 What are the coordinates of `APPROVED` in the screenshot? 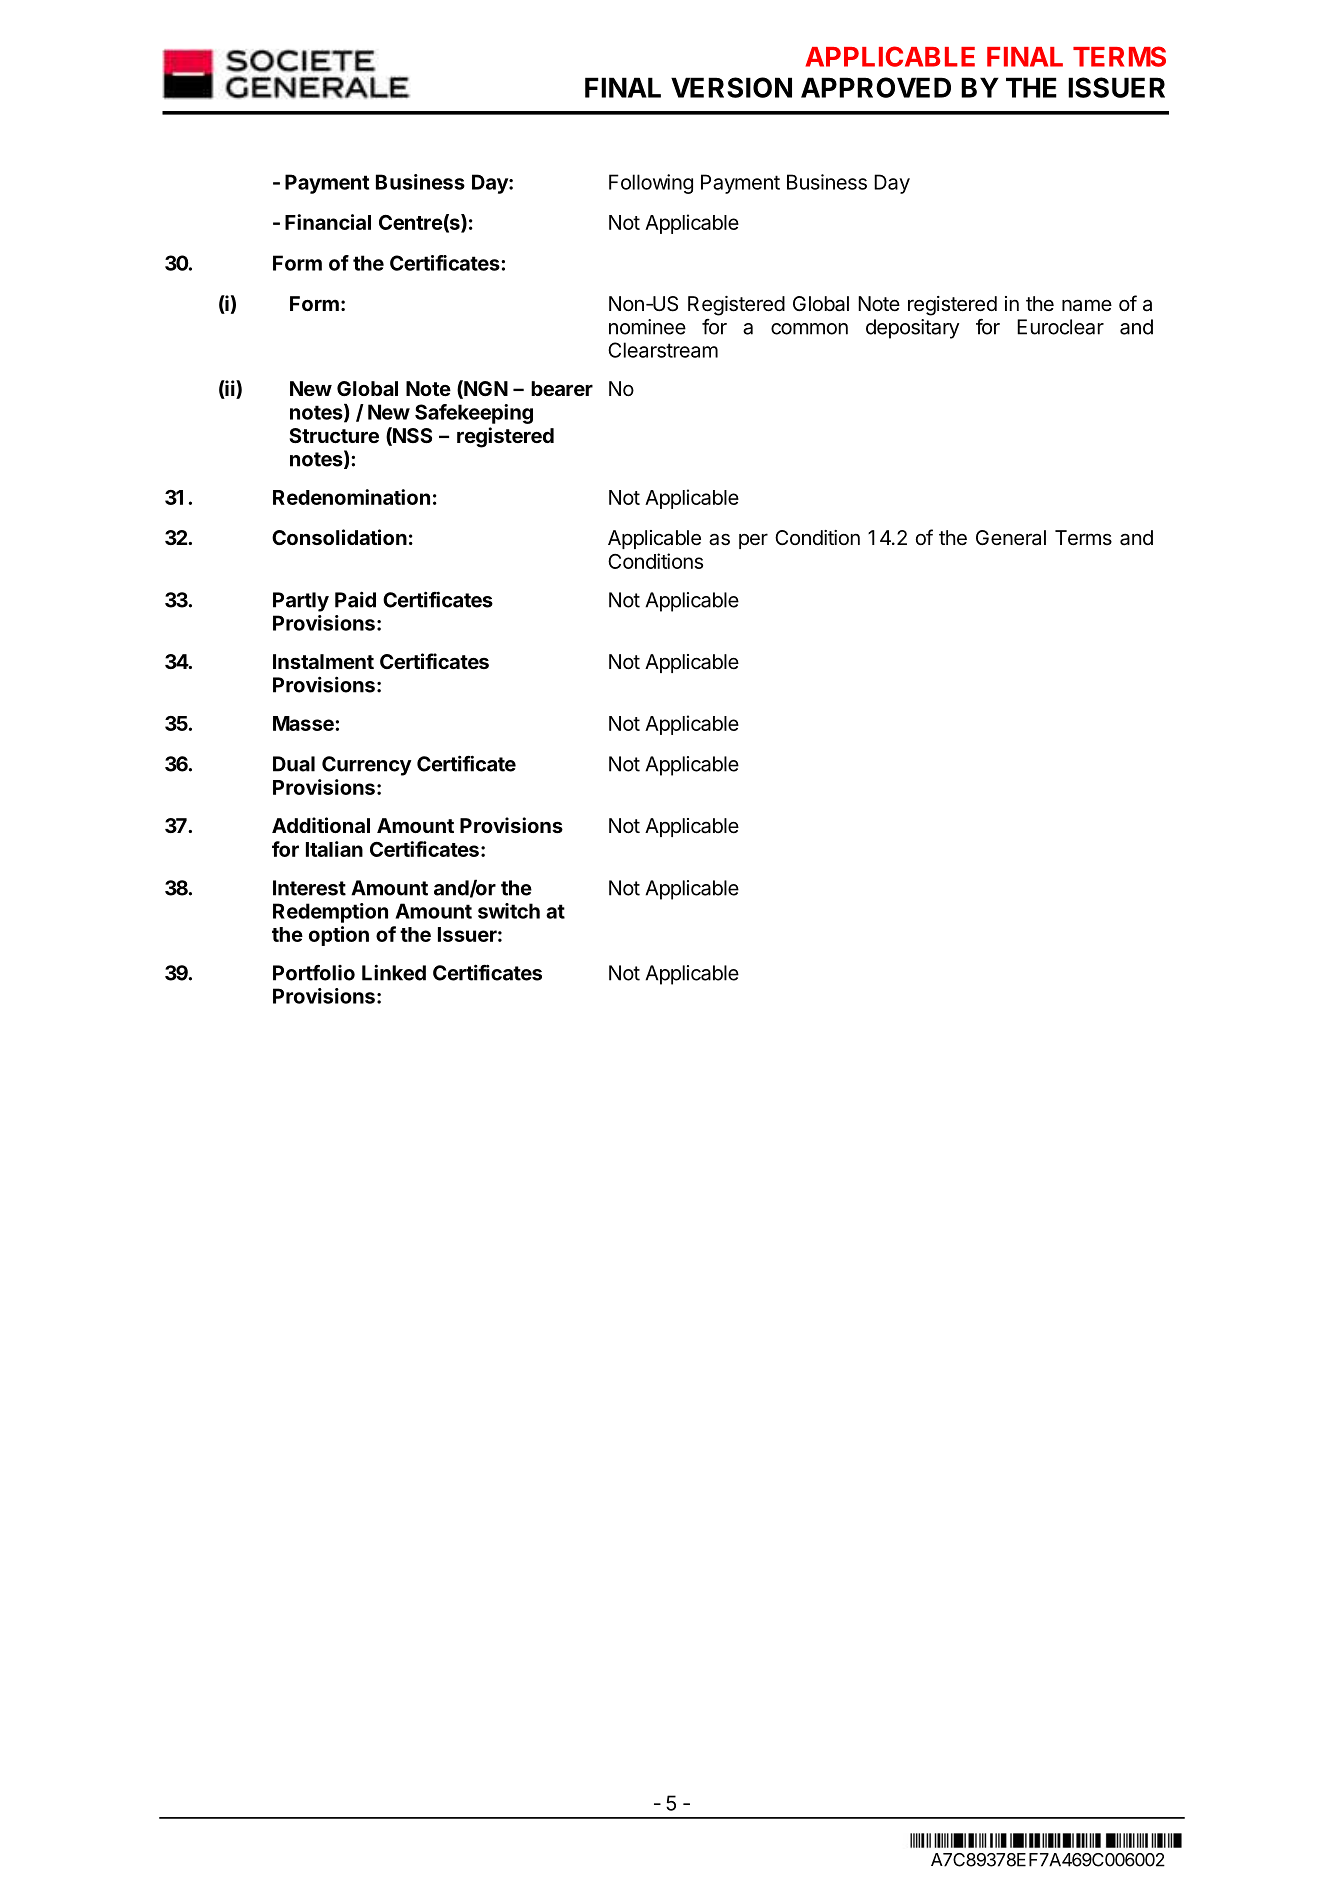 It's located at (876, 87).
